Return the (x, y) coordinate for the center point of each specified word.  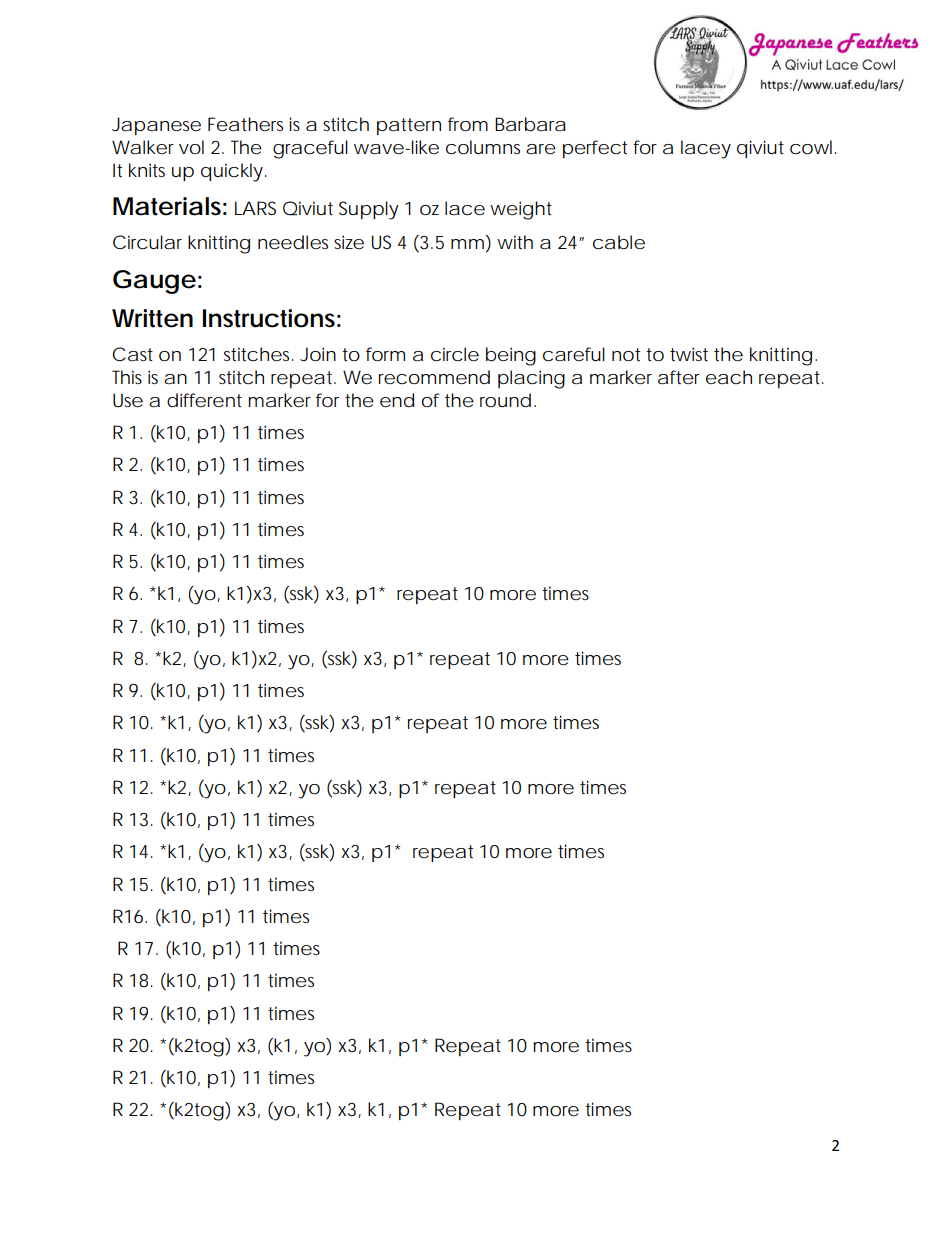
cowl (811, 147)
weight (521, 210)
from (468, 124)
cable (619, 242)
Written (152, 318)
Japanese (156, 126)
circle (455, 354)
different (204, 400)
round (505, 400)
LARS (255, 208)
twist (689, 354)
